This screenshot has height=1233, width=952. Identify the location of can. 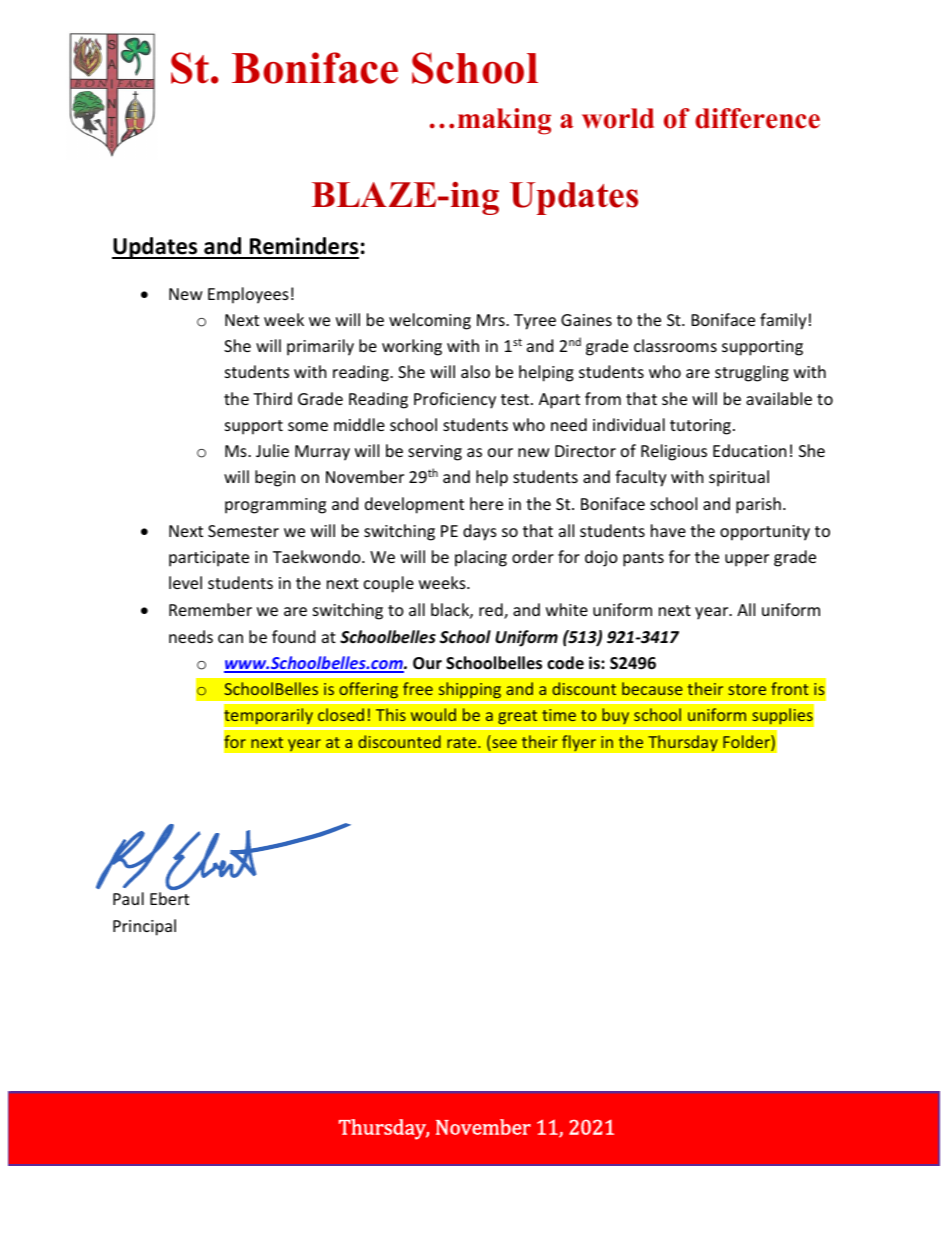
(230, 638).
